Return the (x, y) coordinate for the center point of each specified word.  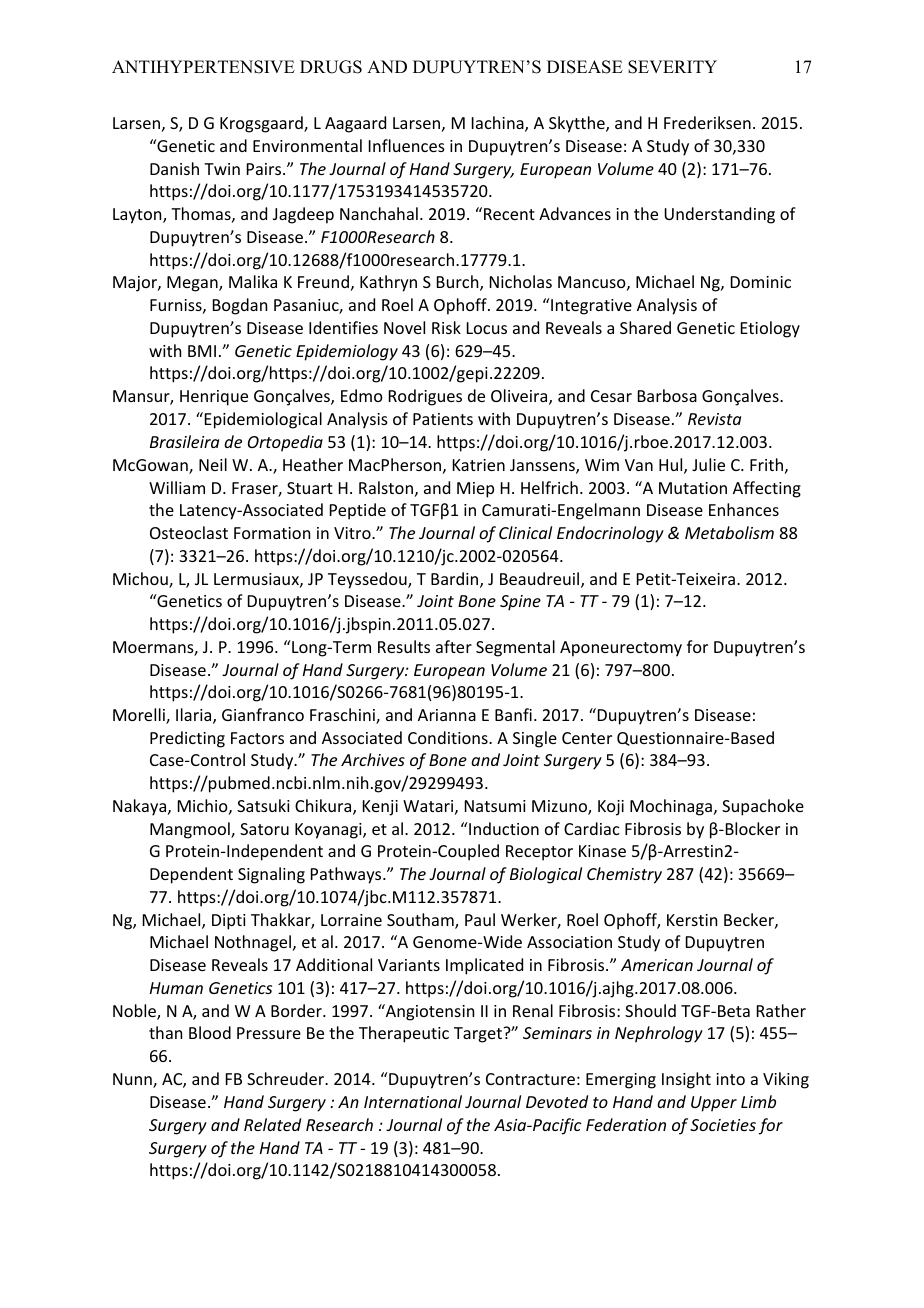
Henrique (214, 398)
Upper (714, 1104)
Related (272, 1124)
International (413, 1101)
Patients (443, 419)
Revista (714, 419)
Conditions (449, 737)
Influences (407, 145)
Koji (611, 808)
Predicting (187, 739)
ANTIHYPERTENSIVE (203, 67)
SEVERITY (672, 67)
